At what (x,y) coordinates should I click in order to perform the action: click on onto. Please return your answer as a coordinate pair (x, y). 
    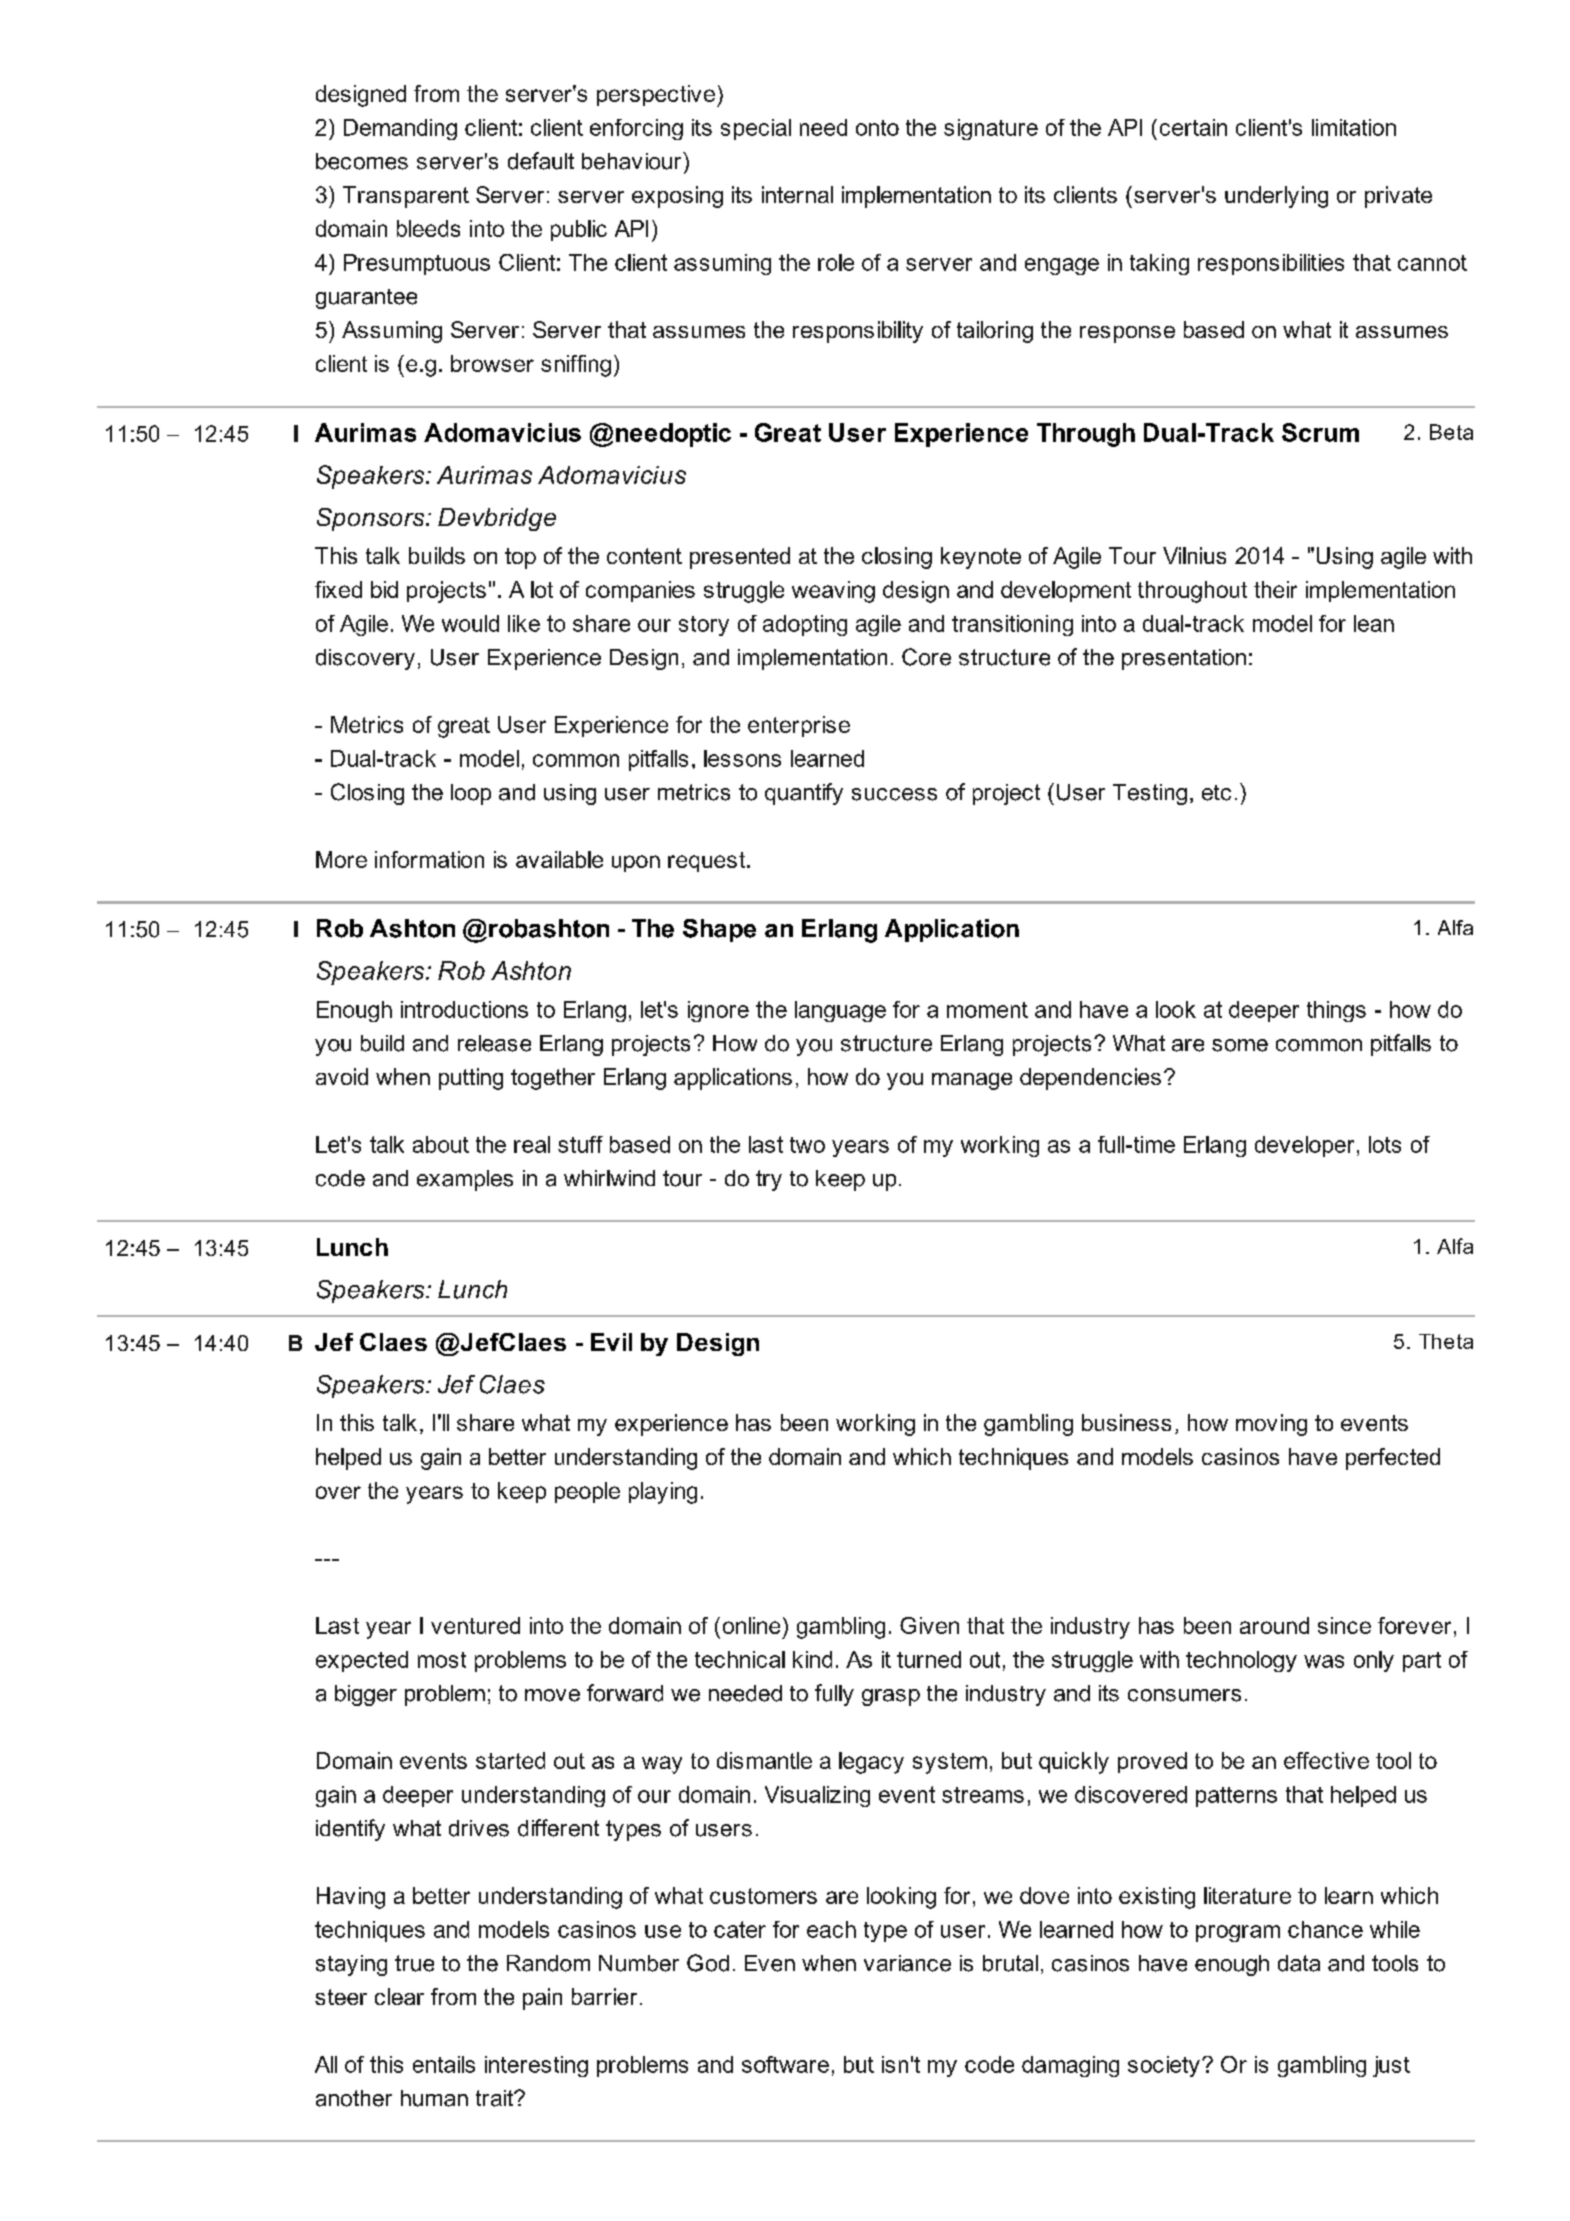
    Looking at the image, I should click on (877, 128).
